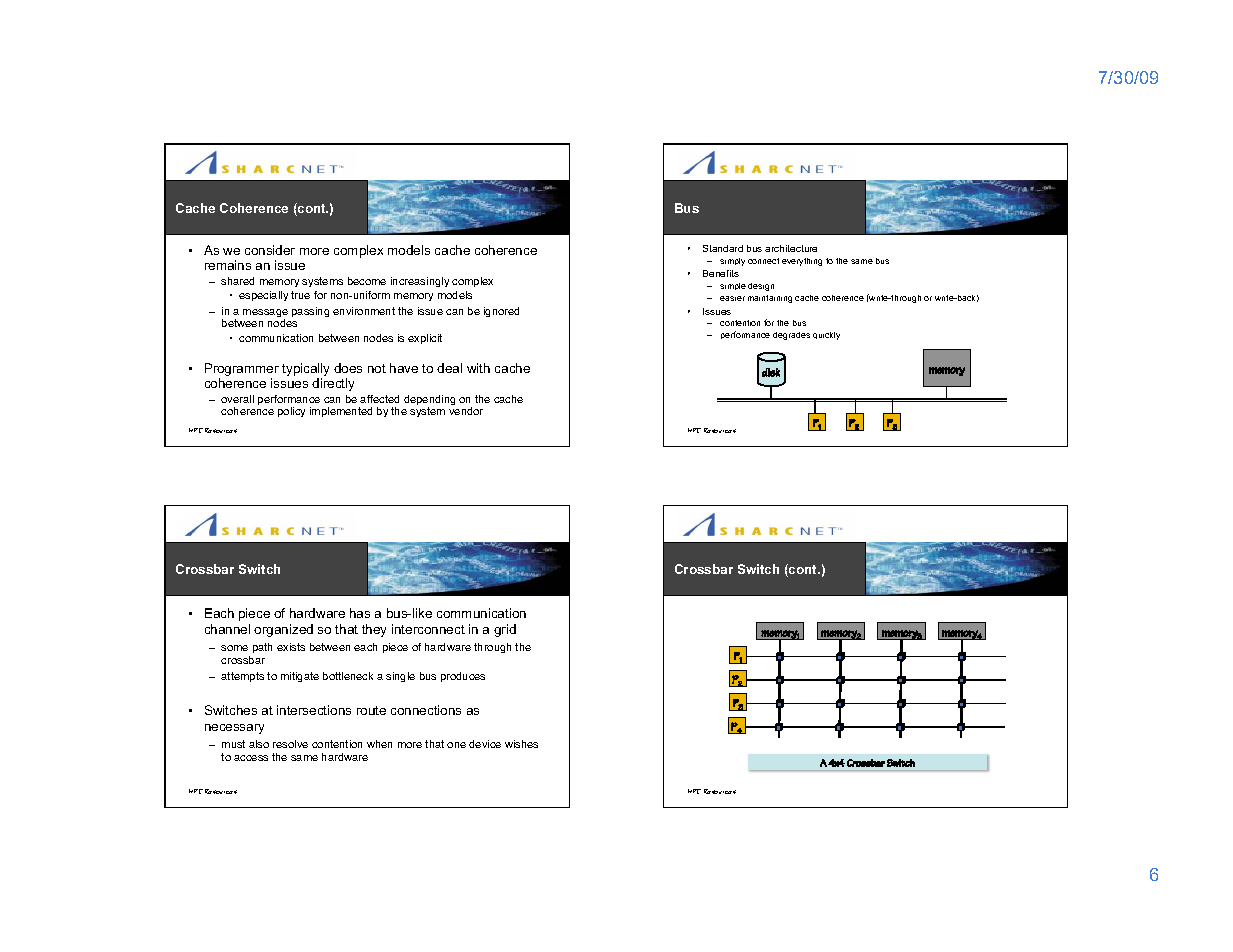 This document has width=1233, height=952. Describe the element at coordinates (505, 630) in the document. I see `grid` at that location.
